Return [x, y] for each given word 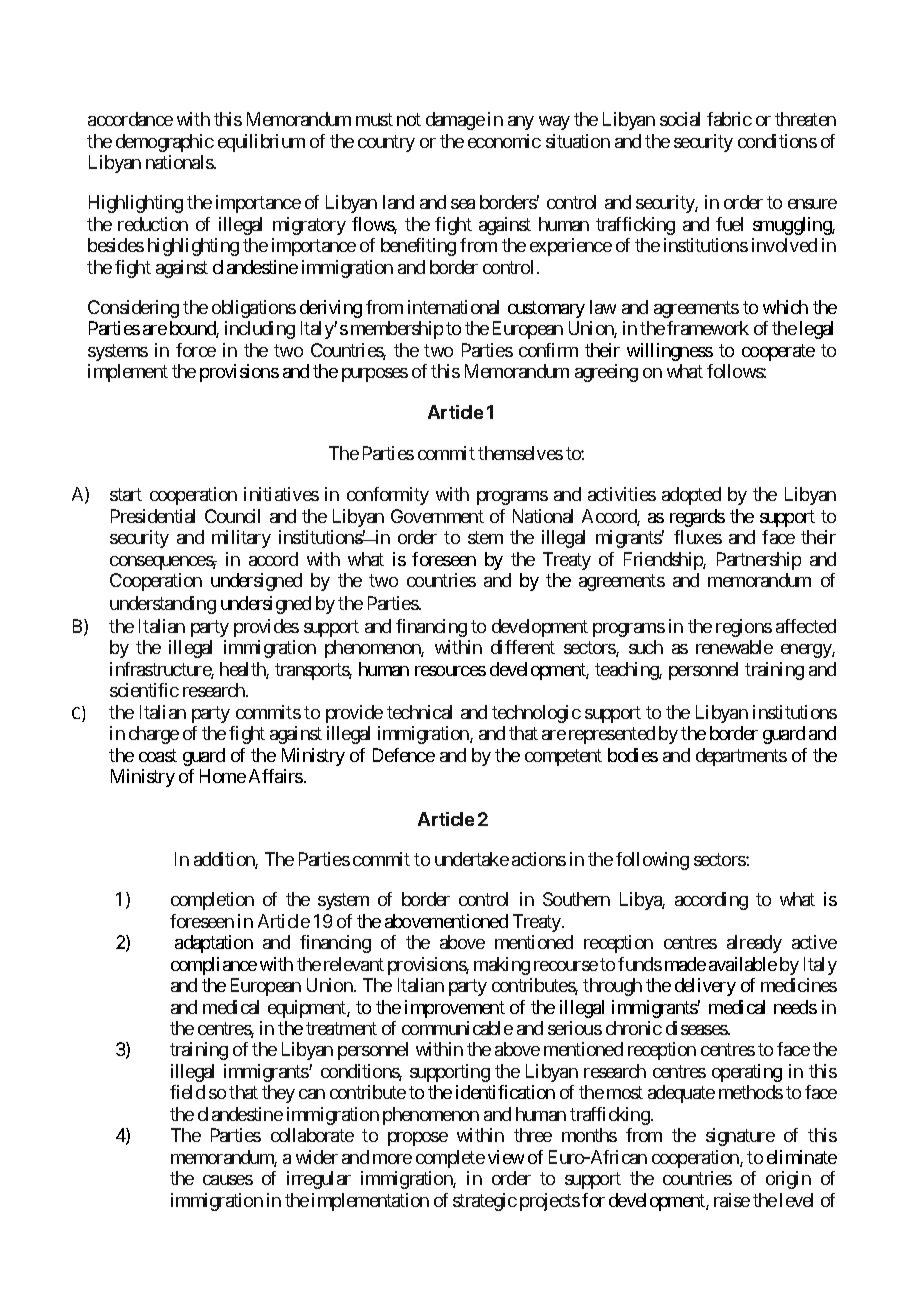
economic [504, 141]
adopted [691, 496]
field [187, 1092]
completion [212, 901]
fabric [729, 119]
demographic [165, 143]
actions [539, 859]
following [652, 861]
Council [232, 516]
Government [437, 516]
